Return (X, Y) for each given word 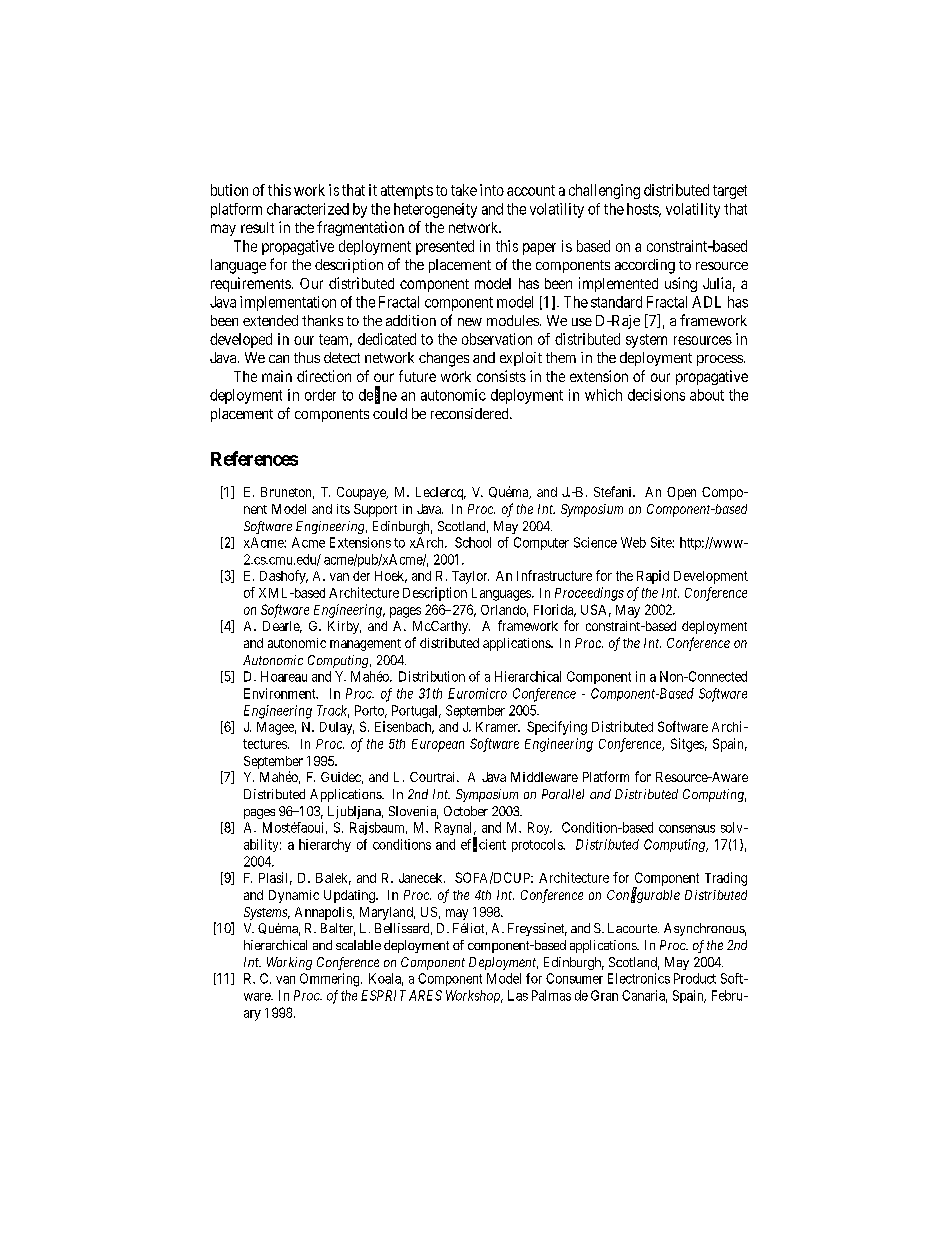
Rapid (653, 577)
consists (501, 376)
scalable (358, 945)
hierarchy (325, 845)
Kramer (498, 727)
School (473, 542)
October (466, 811)
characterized (308, 209)
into (492, 190)
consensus (687, 829)
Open (681, 493)
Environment (281, 693)
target (730, 192)
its (343, 509)
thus (307, 357)
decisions (656, 395)
